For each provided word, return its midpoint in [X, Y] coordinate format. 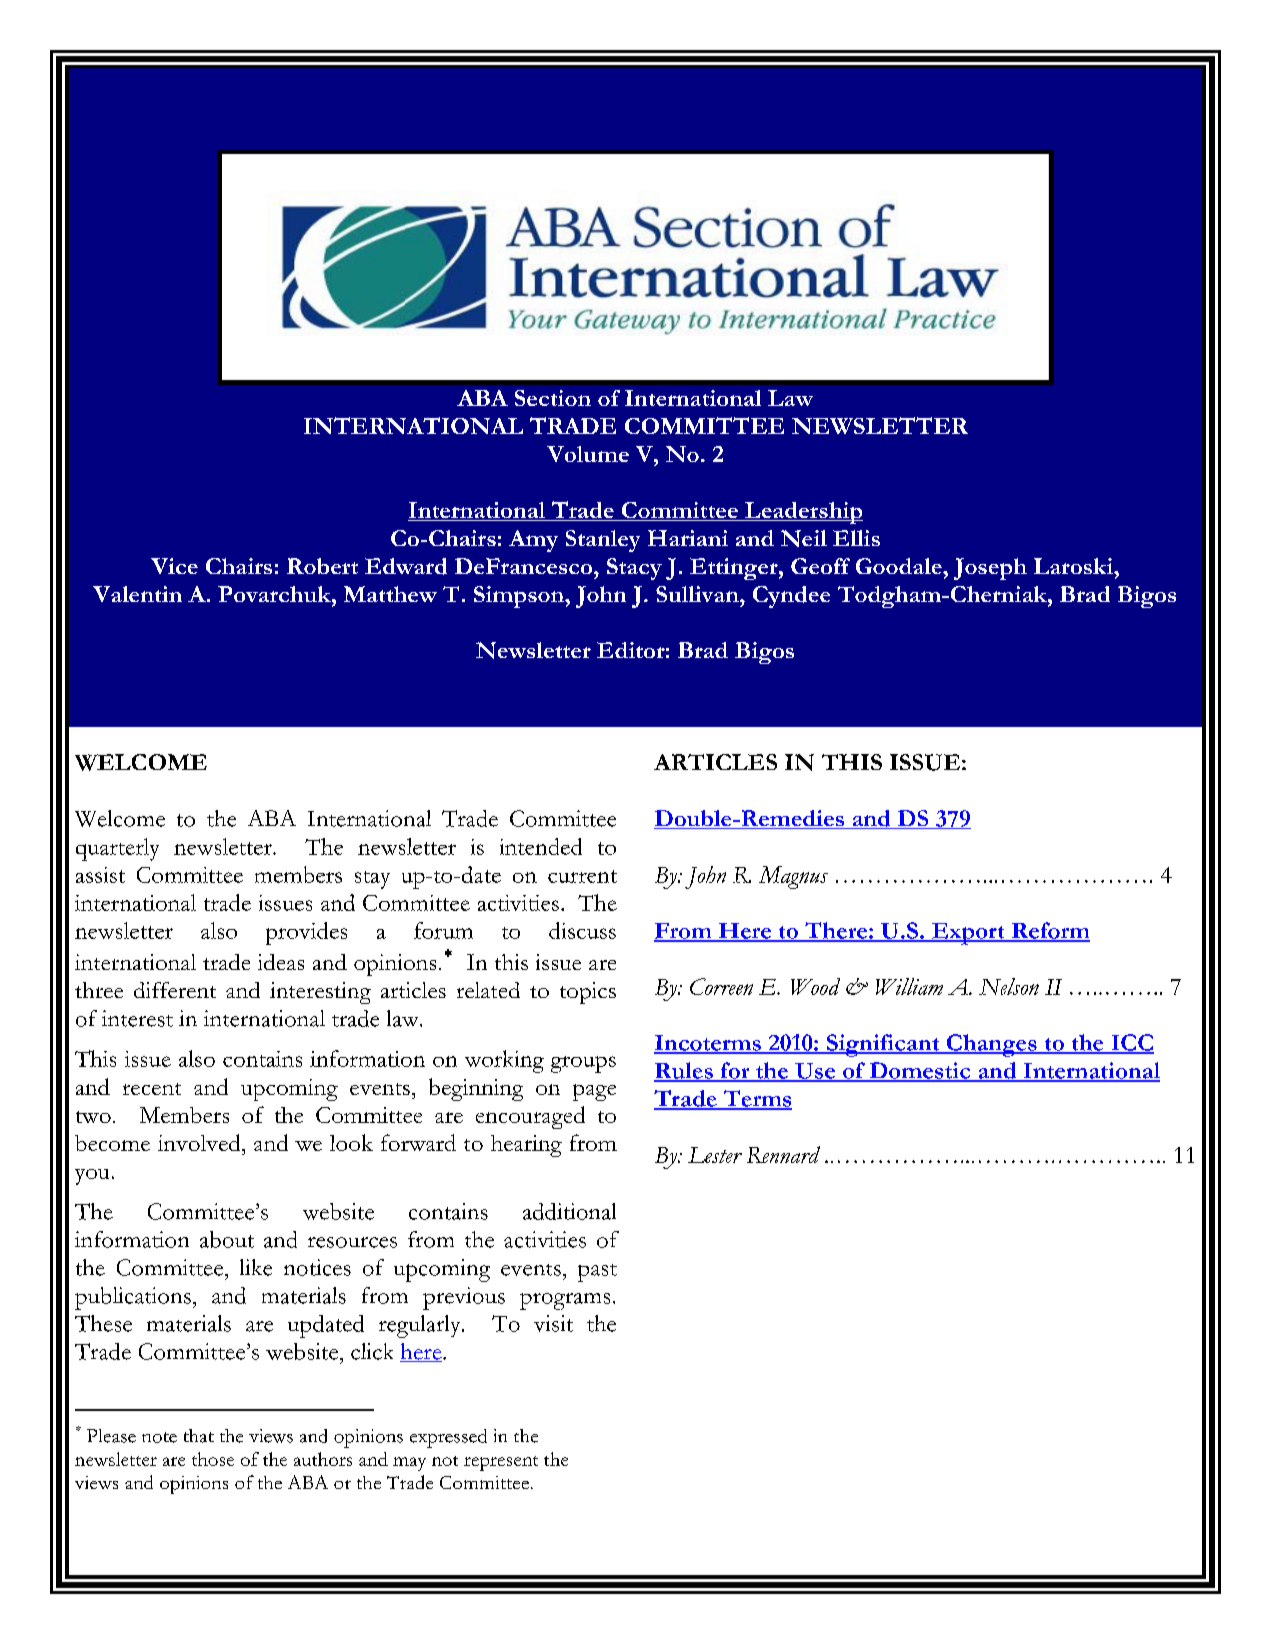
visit [553, 1323]
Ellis [856, 538]
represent [501, 1463]
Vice [174, 566]
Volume [588, 454]
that [199, 1436]
